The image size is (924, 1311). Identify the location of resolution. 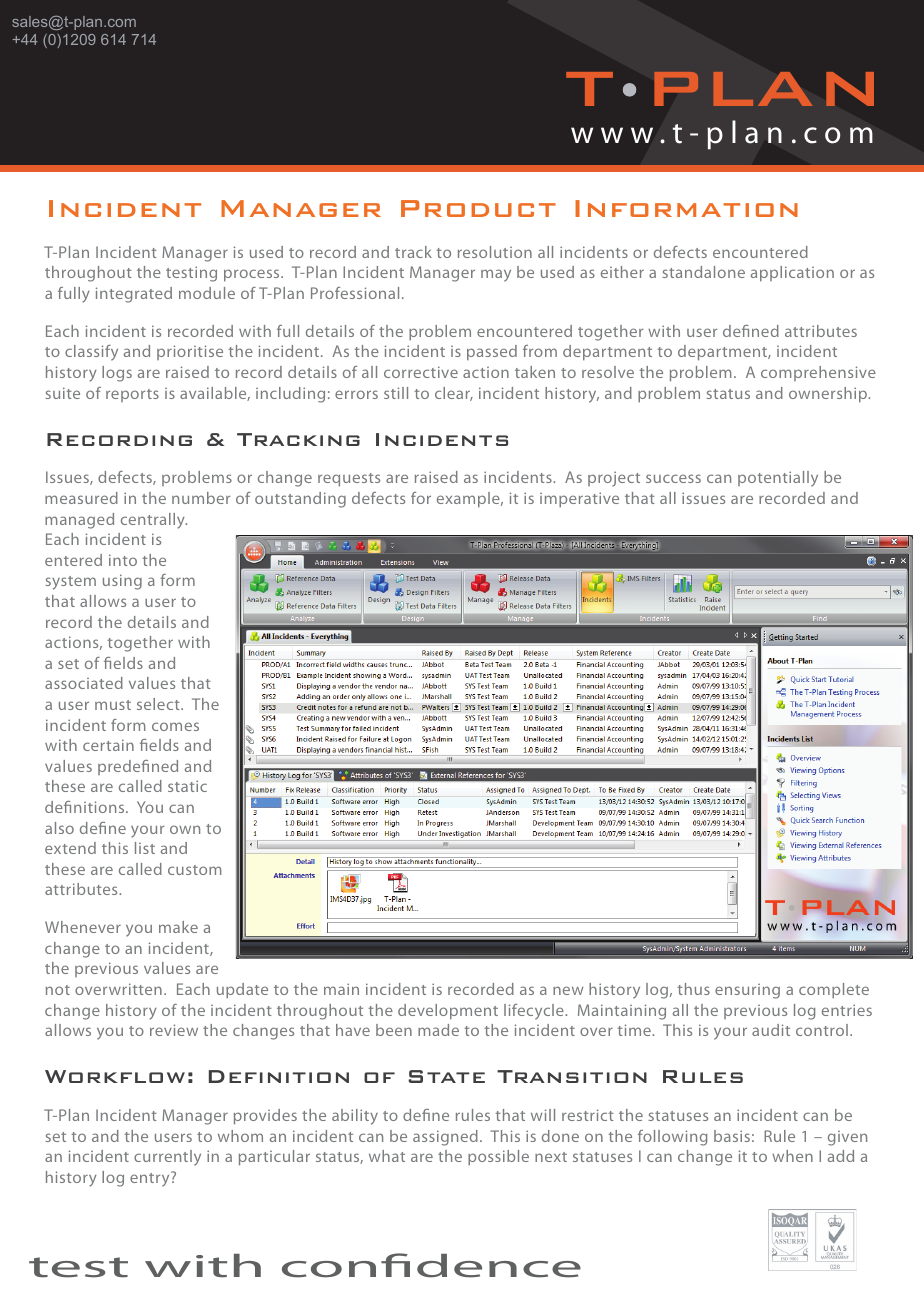
(495, 252).
